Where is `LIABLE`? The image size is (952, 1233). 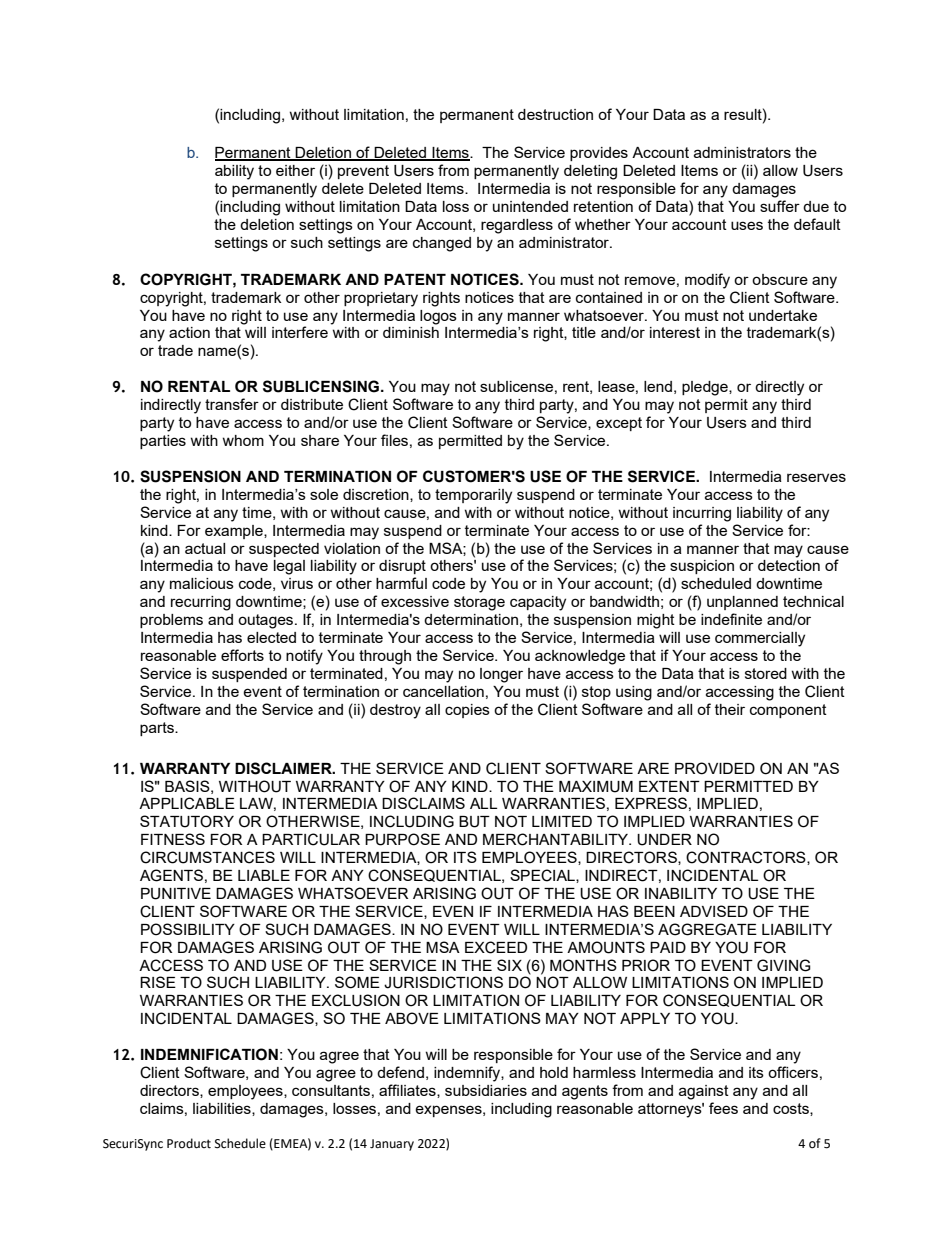 LIABLE is located at coordinates (264, 875).
